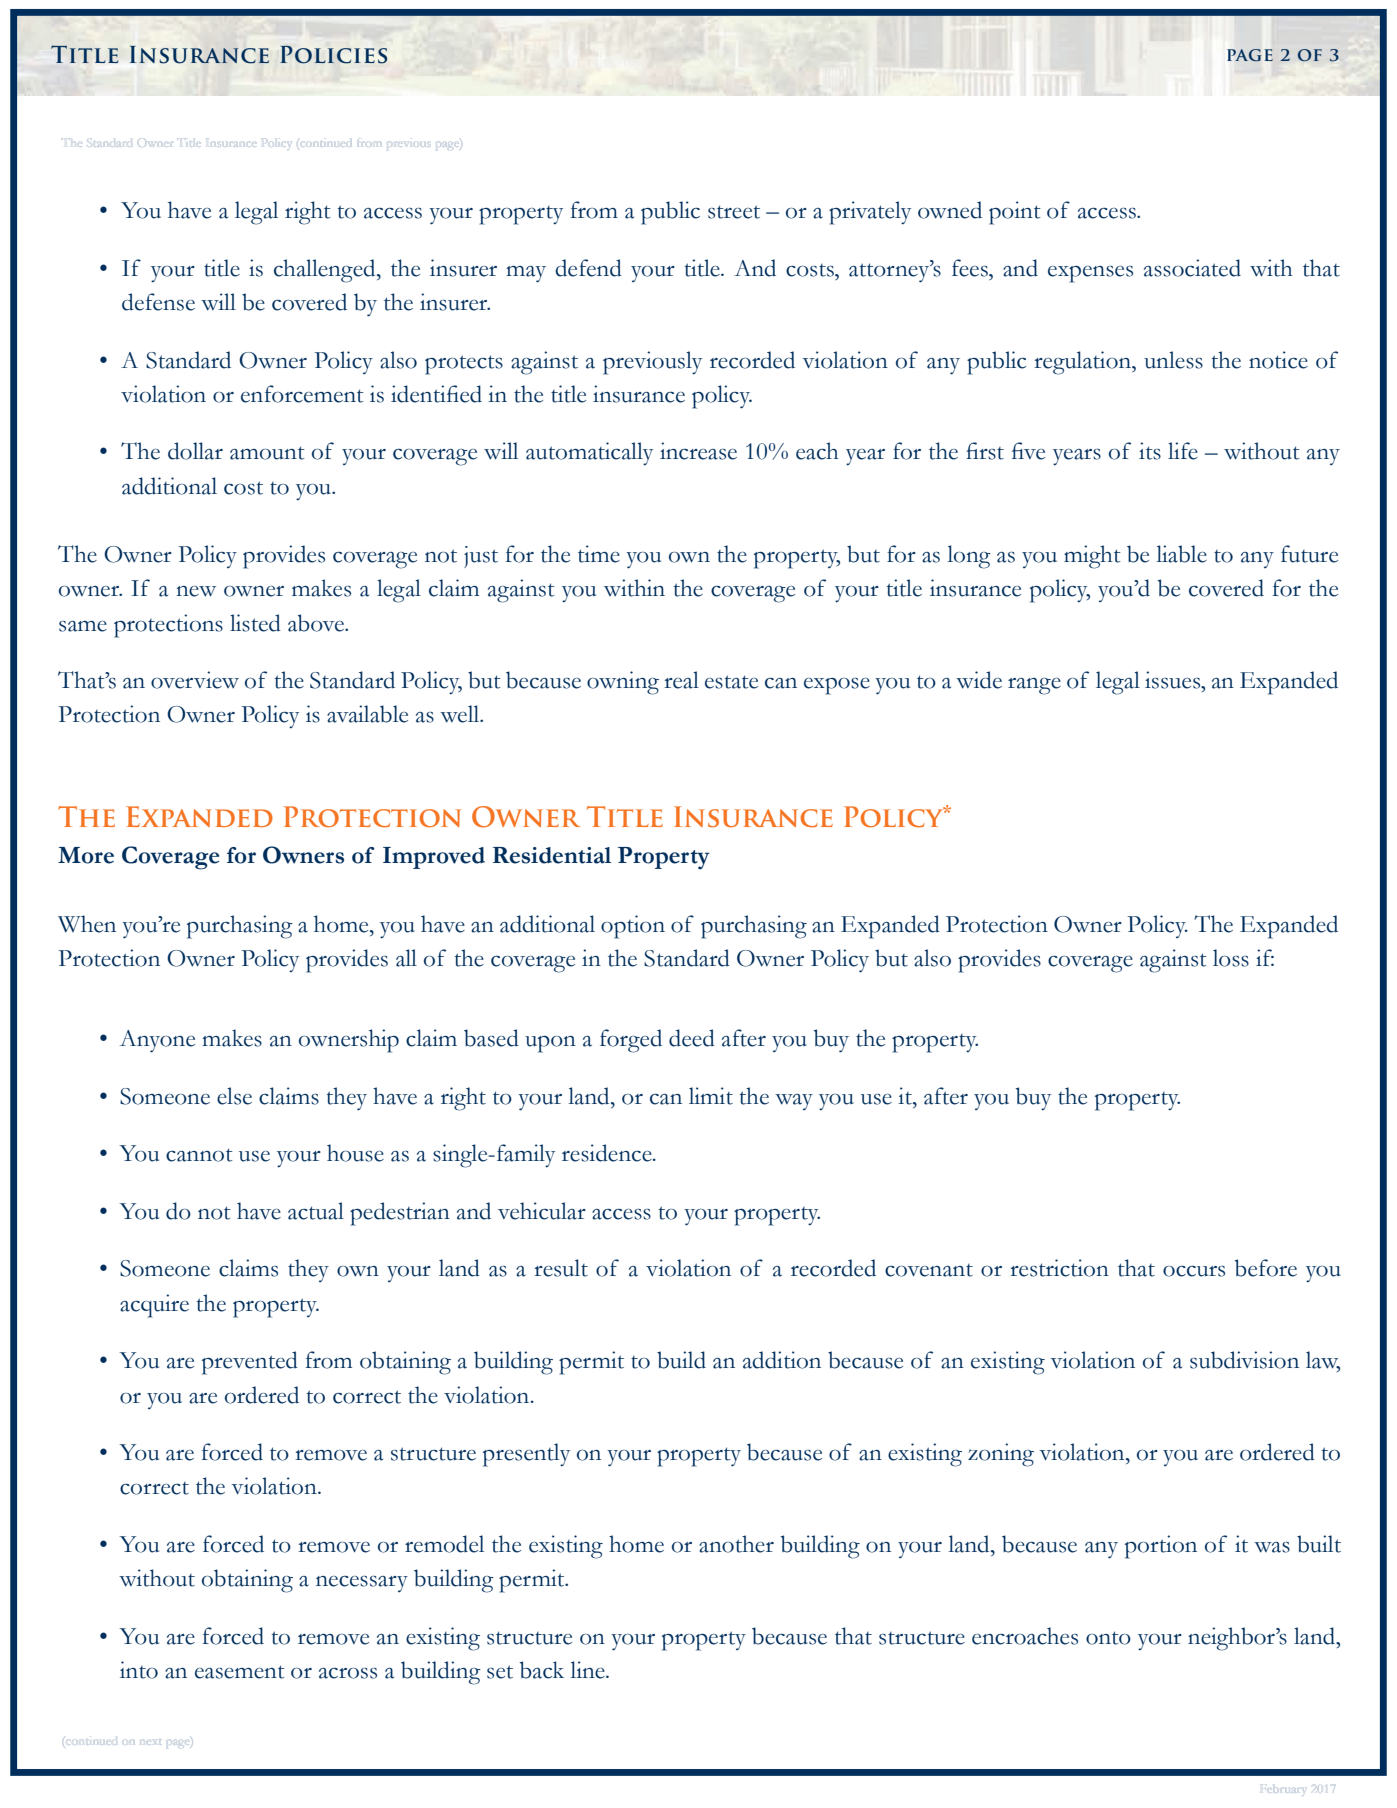 The width and height of the document is (1397, 1808). What do you see at coordinates (154, 1306) in the document?
I see `acquire` at bounding box center [154, 1306].
